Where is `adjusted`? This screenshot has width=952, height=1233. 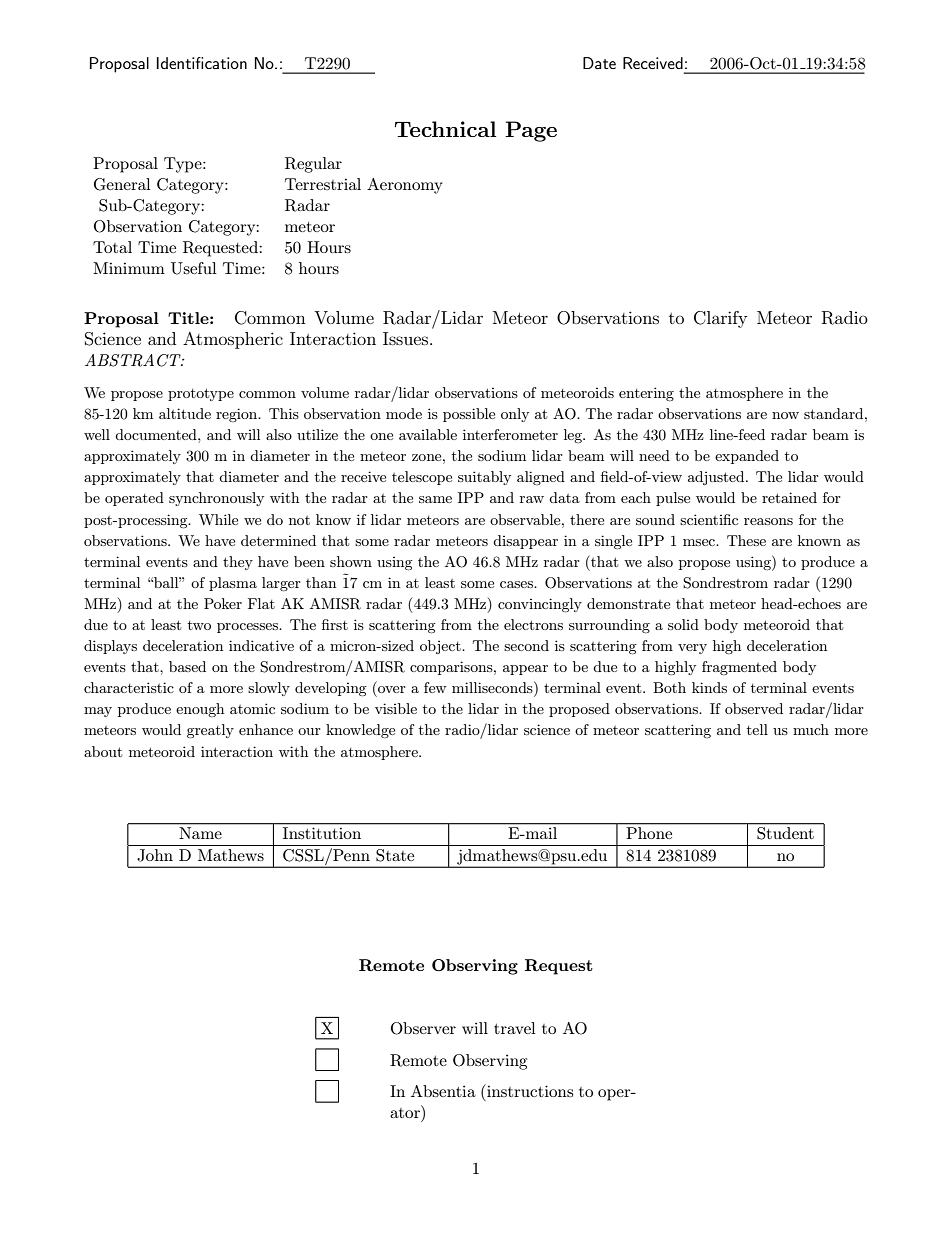 adjusted is located at coordinates (717, 478).
